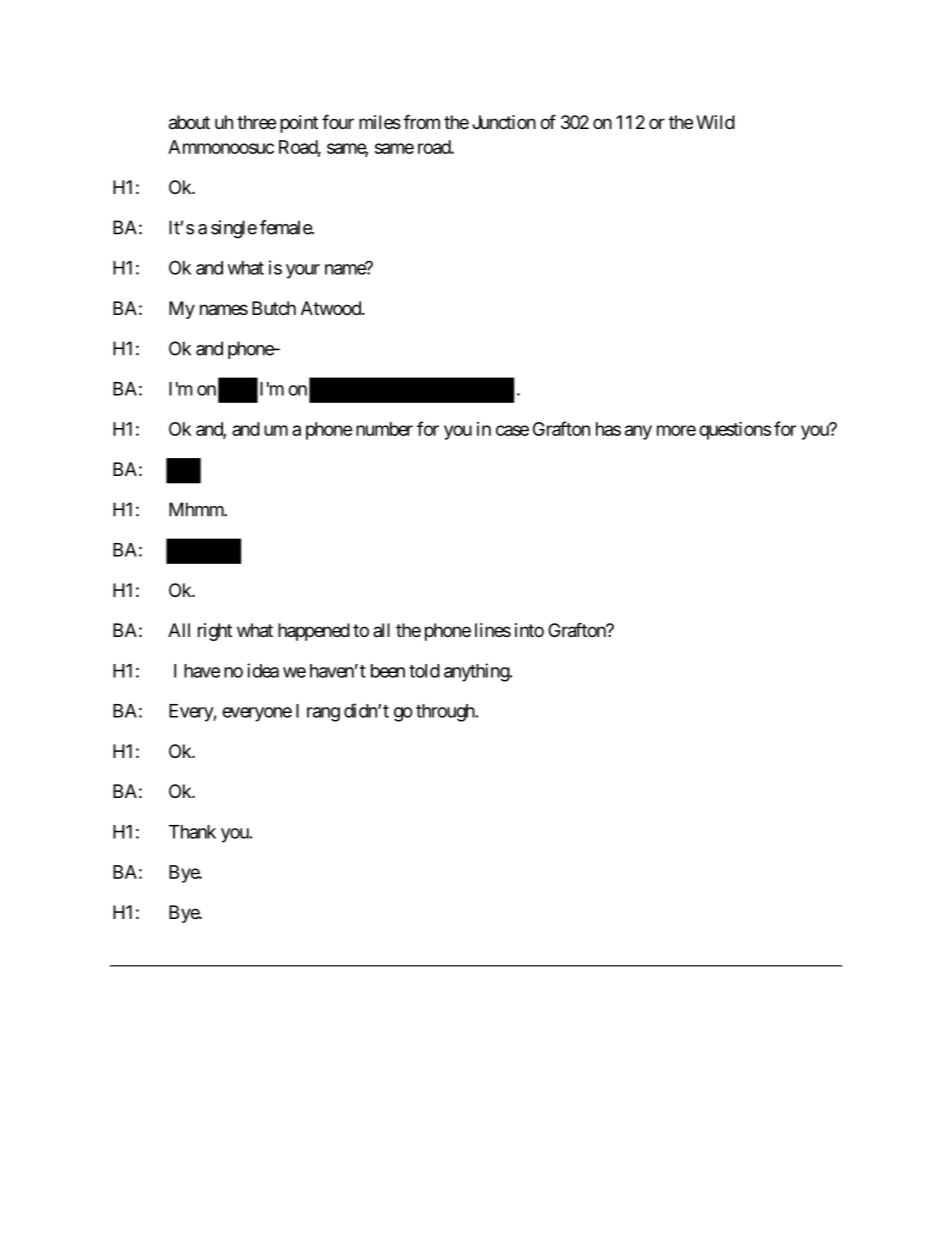  What do you see at coordinates (424, 671) in the image?
I see `told` at bounding box center [424, 671].
